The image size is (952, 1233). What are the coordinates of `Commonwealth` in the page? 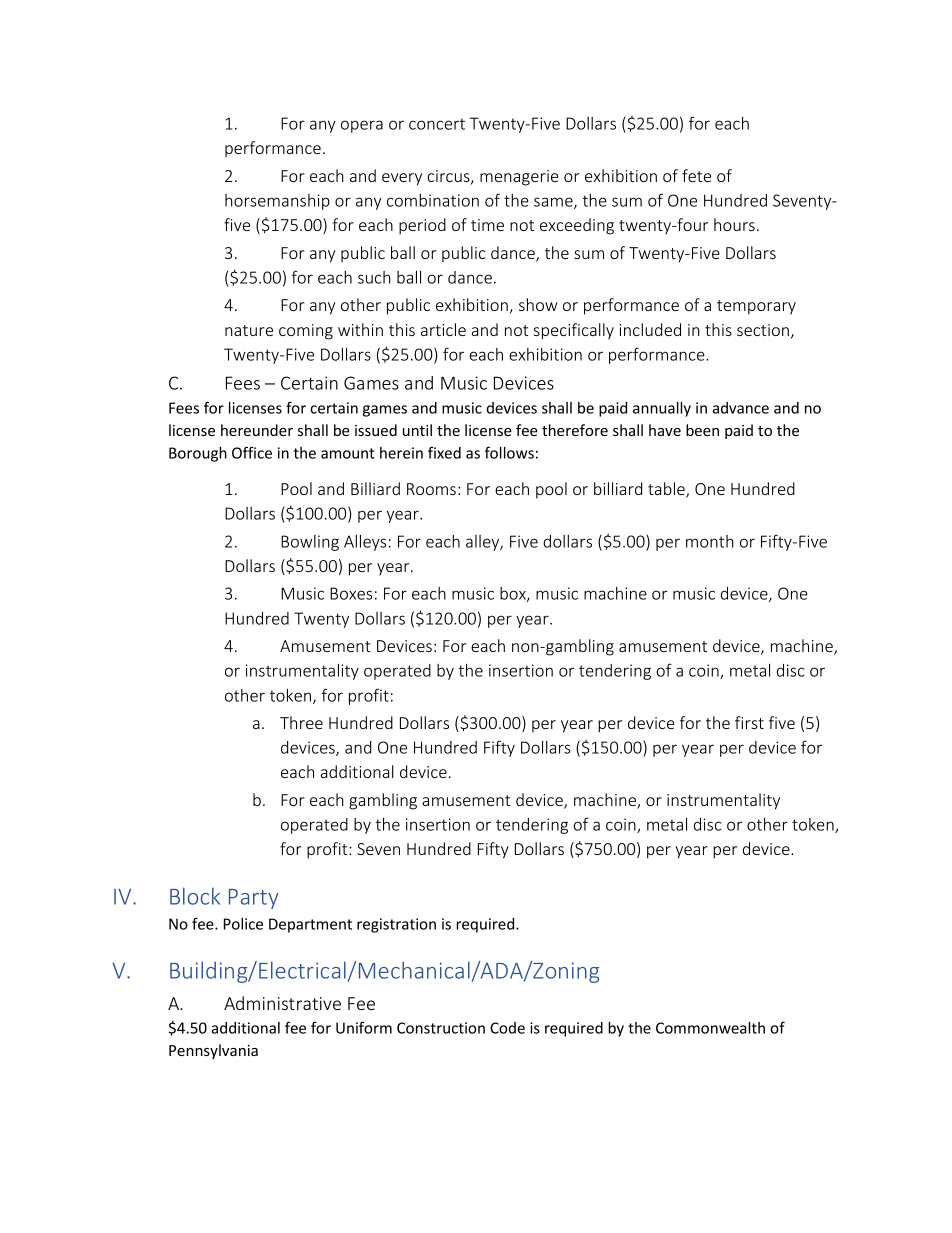 It's located at (710, 1028).
